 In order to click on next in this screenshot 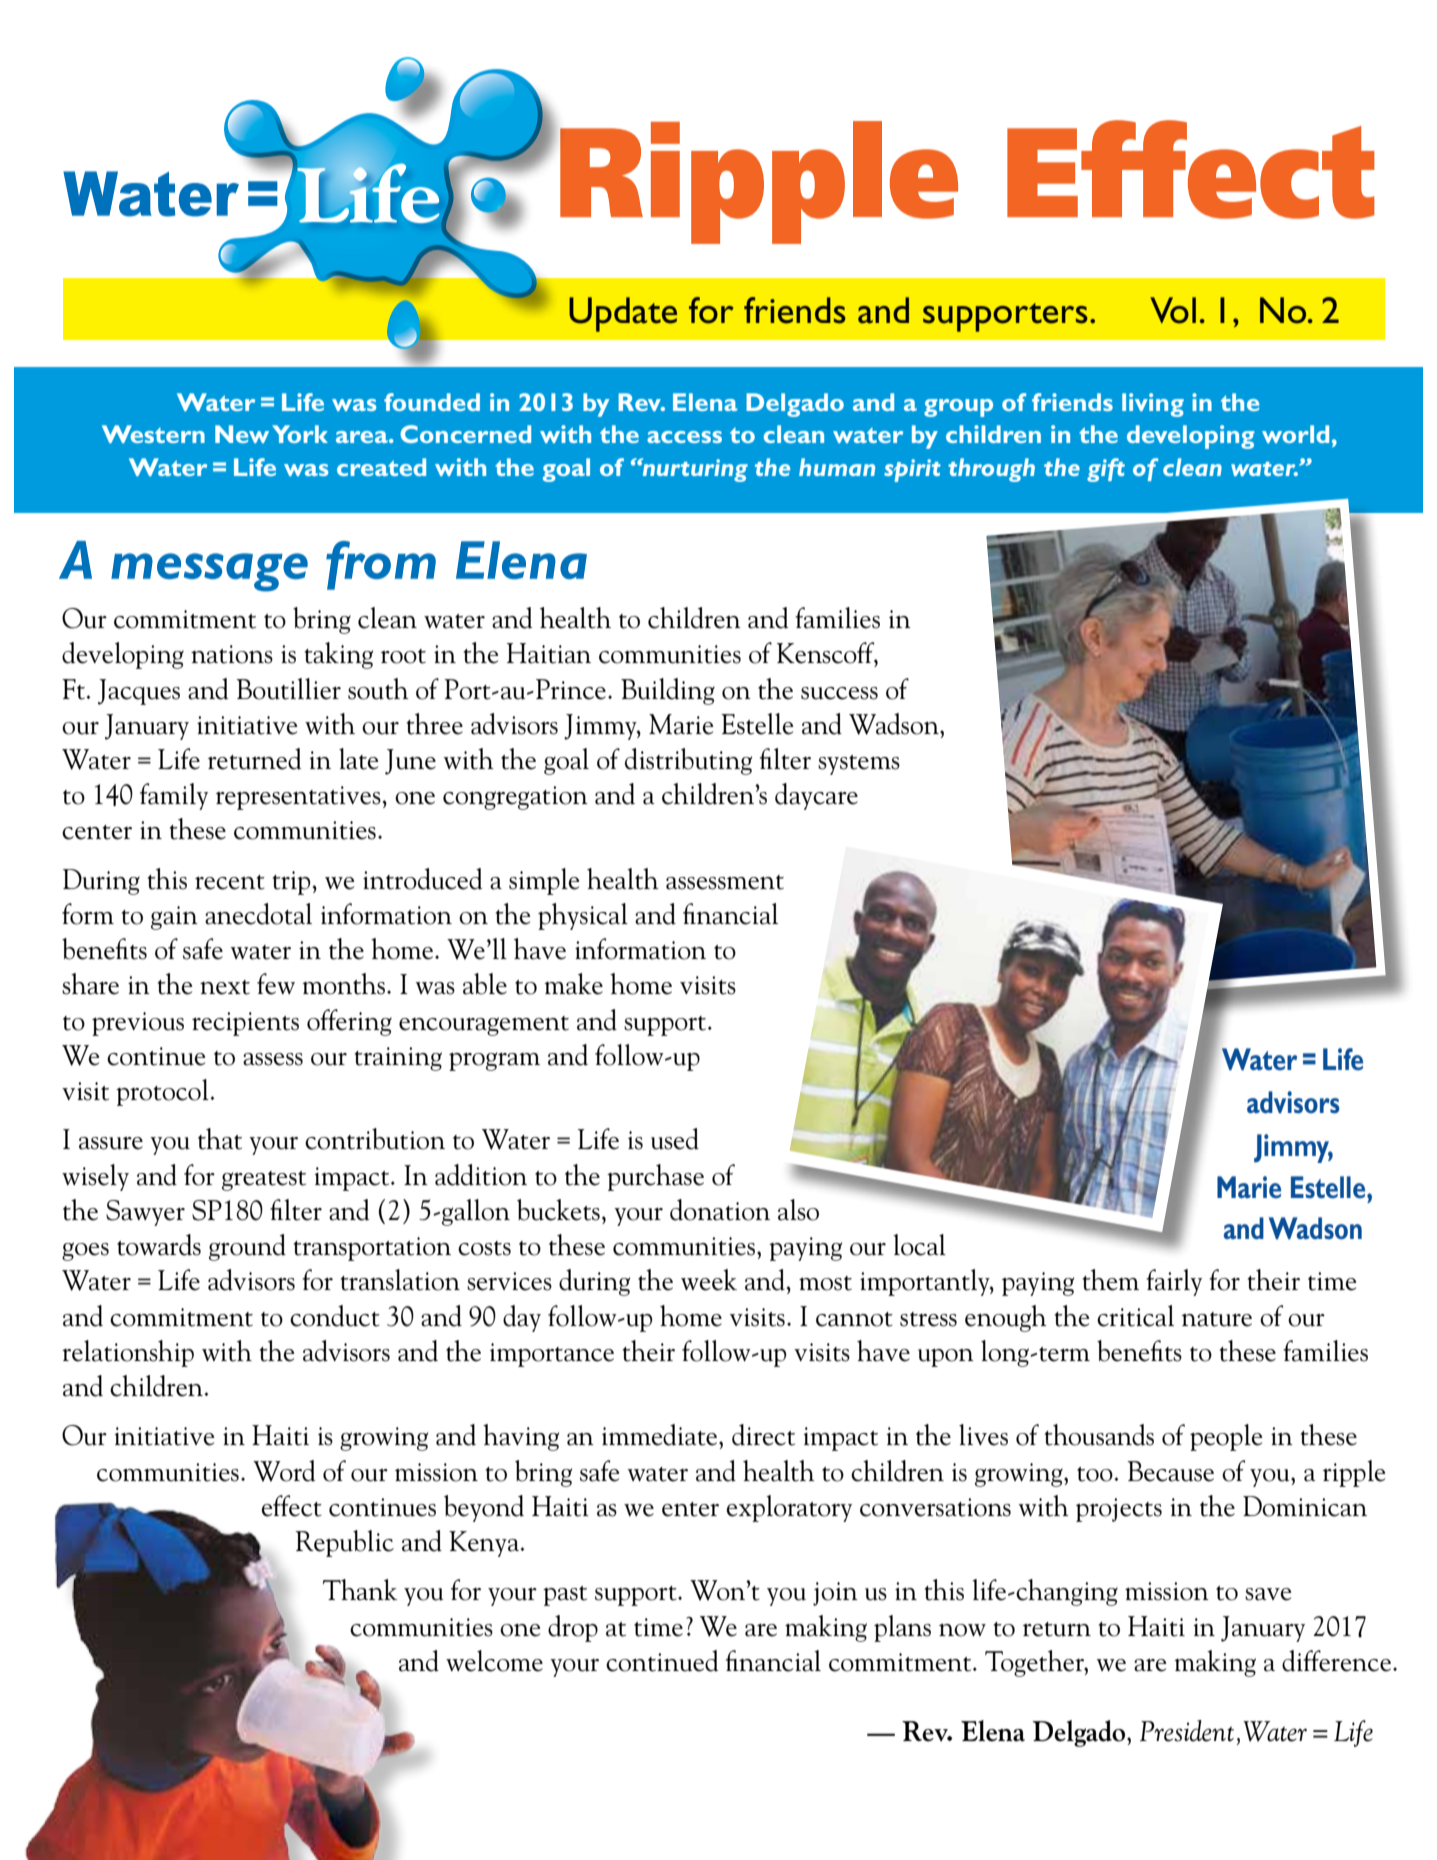, I will do `click(225, 987)`.
